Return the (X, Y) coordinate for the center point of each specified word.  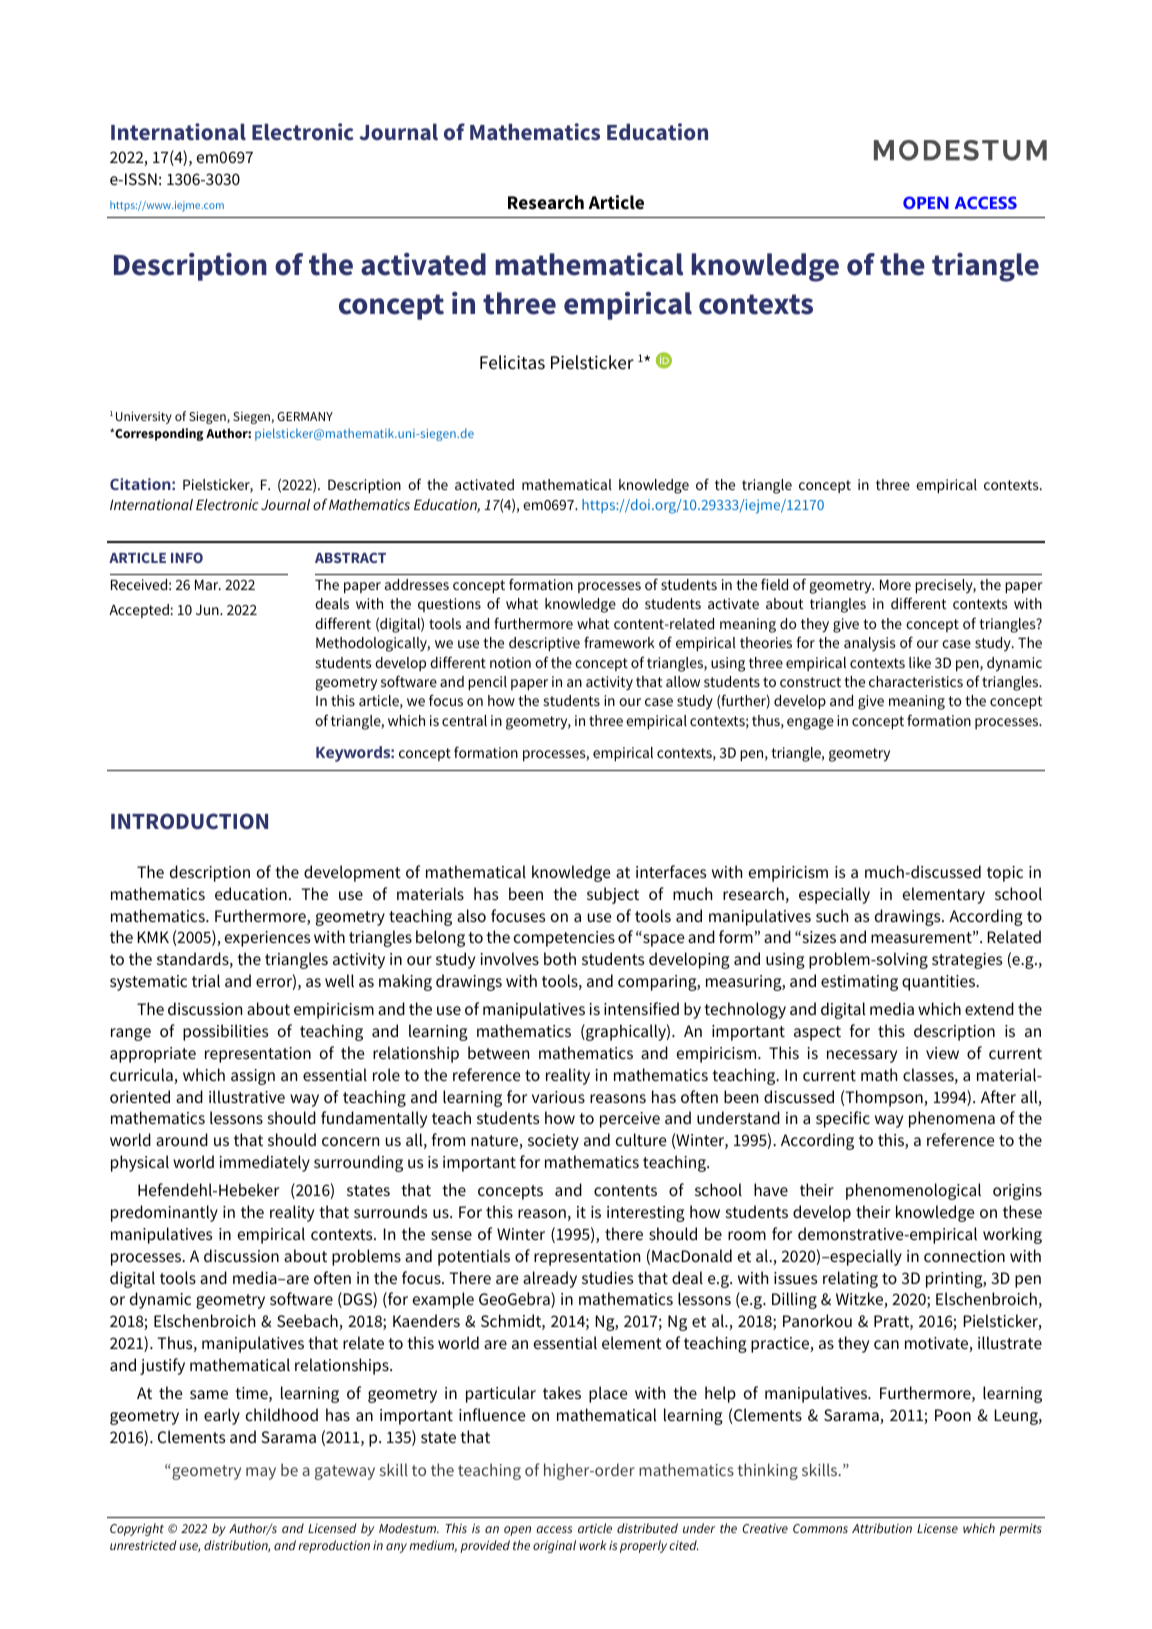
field (774, 584)
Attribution (882, 1528)
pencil (487, 683)
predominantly (164, 1213)
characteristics (916, 681)
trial (206, 980)
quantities (940, 983)
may (261, 1473)
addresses (417, 584)
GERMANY (305, 416)
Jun (208, 609)
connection (964, 1256)
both (560, 958)
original (554, 1546)
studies (607, 1277)
